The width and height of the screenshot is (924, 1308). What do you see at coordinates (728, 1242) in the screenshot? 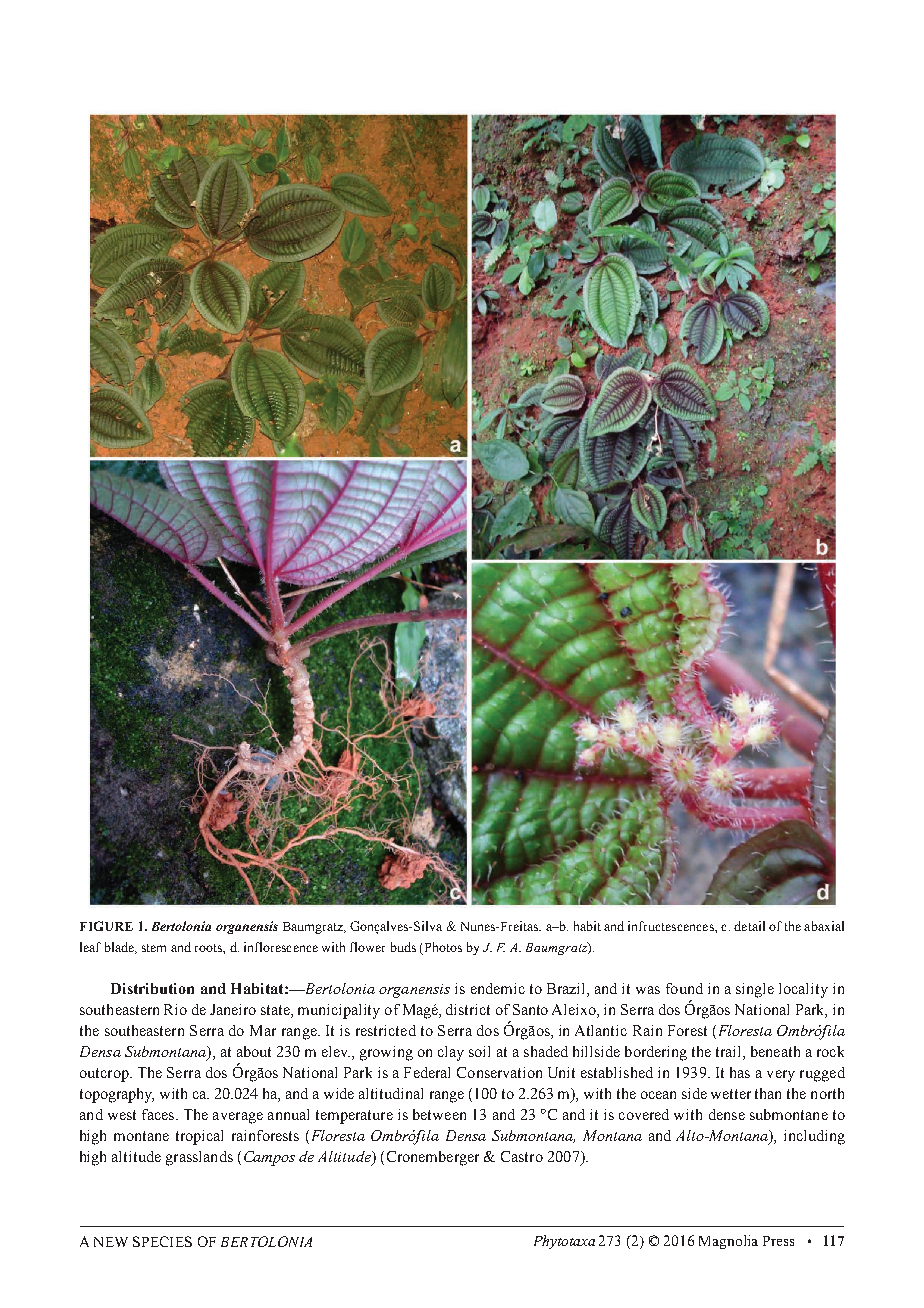
I see `Magnolia` at bounding box center [728, 1242].
